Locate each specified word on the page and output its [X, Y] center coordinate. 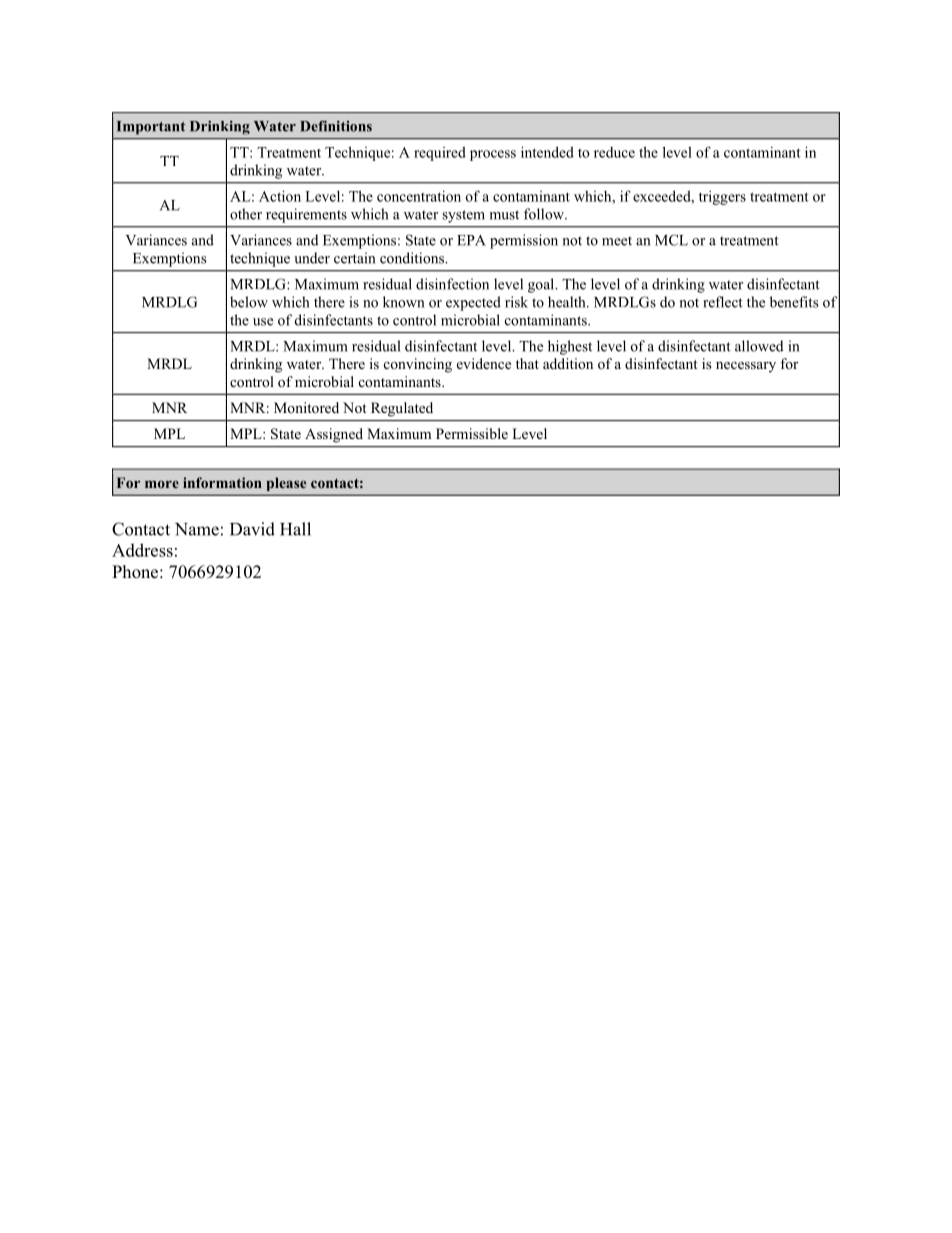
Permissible [472, 433]
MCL [671, 240]
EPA [471, 240]
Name [197, 529]
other [246, 214]
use [263, 322]
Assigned [334, 435]
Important [151, 128]
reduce [614, 152]
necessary [746, 367]
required [440, 153]
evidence [484, 363]
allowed [759, 346]
